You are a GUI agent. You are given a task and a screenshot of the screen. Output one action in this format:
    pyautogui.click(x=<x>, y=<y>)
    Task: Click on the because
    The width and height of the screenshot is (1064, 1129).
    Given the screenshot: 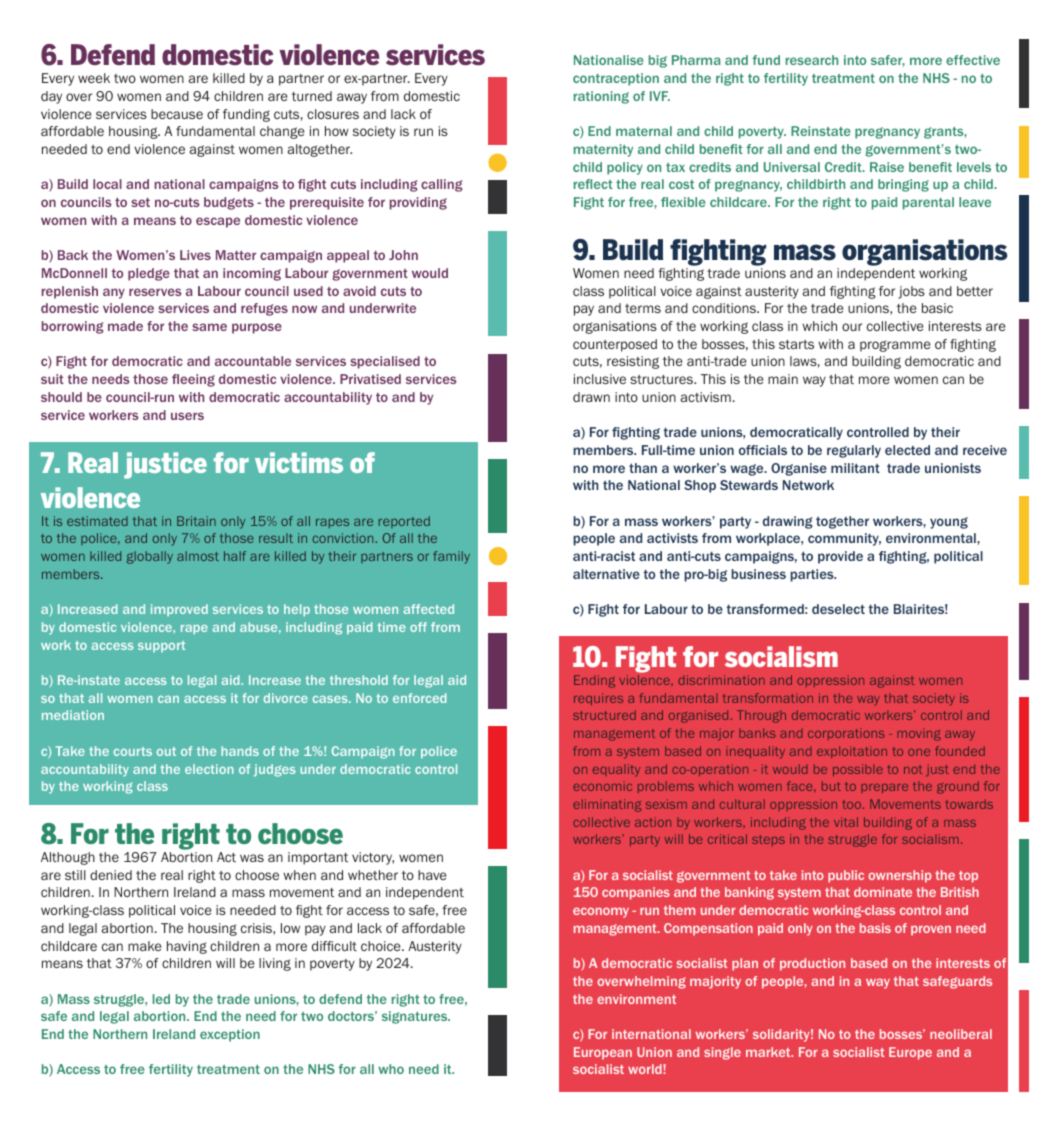 What is the action you would take?
    pyautogui.click(x=177, y=114)
